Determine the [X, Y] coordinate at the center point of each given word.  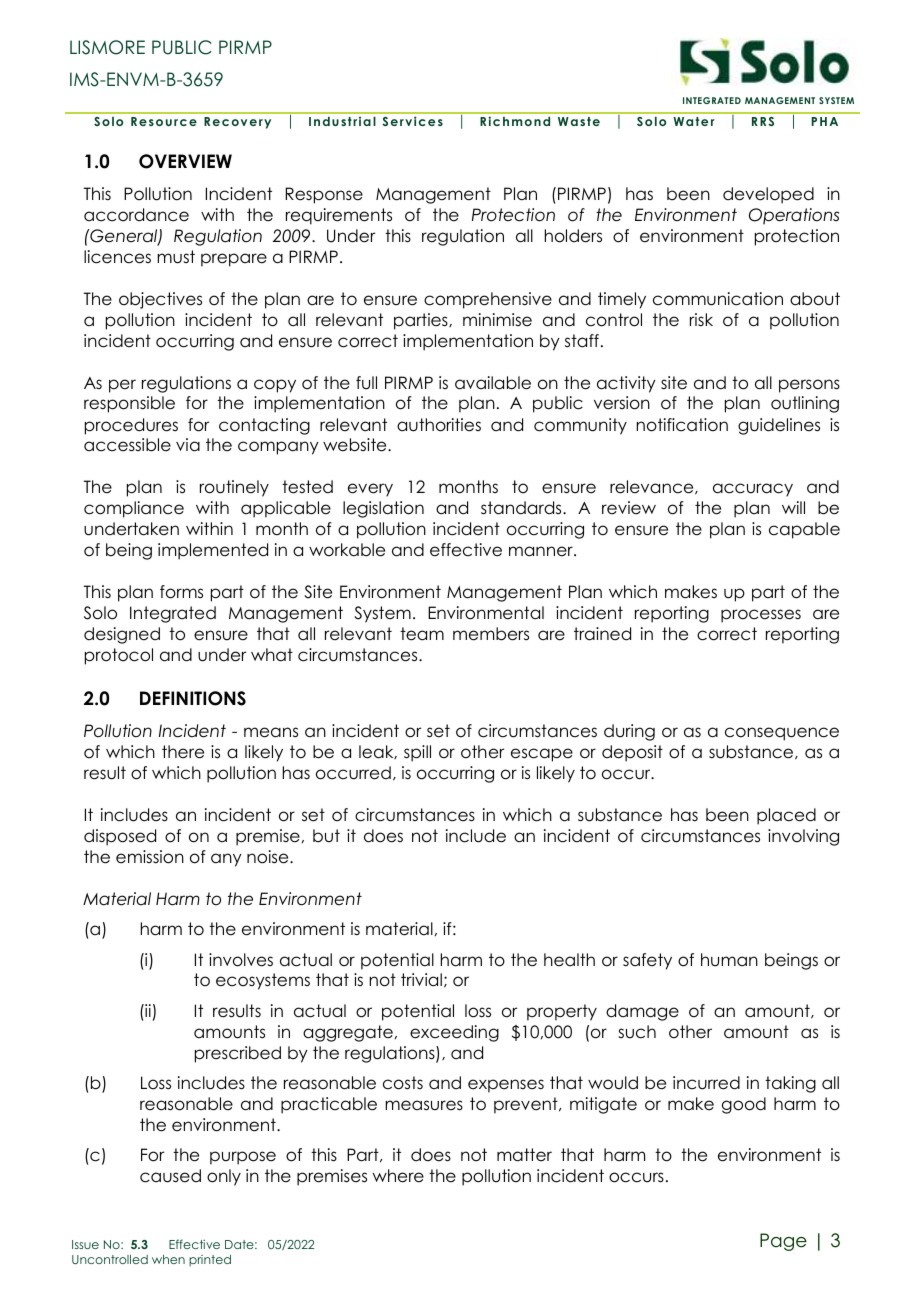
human [729, 960]
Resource [164, 121]
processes [761, 616]
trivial [421, 980]
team [422, 634]
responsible [129, 404]
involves [241, 960]
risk [701, 319]
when [168, 1259]
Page [783, 1242]
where [398, 1176]
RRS [763, 121]
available [493, 383]
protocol [119, 656]
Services [412, 121]
